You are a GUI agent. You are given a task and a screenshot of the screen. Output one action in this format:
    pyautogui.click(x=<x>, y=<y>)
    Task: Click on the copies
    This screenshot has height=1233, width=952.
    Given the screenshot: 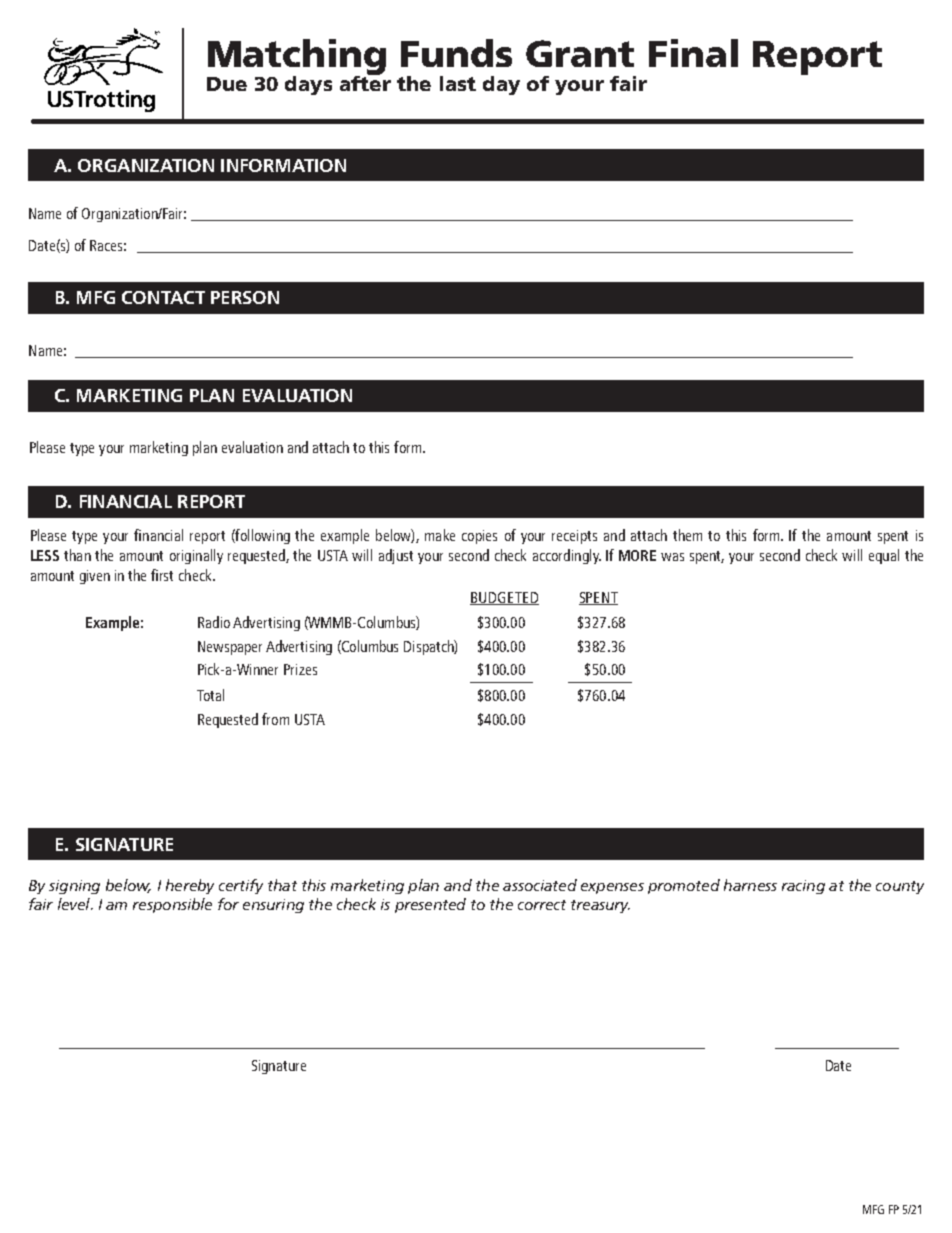 What is the action you would take?
    pyautogui.click(x=479, y=537)
